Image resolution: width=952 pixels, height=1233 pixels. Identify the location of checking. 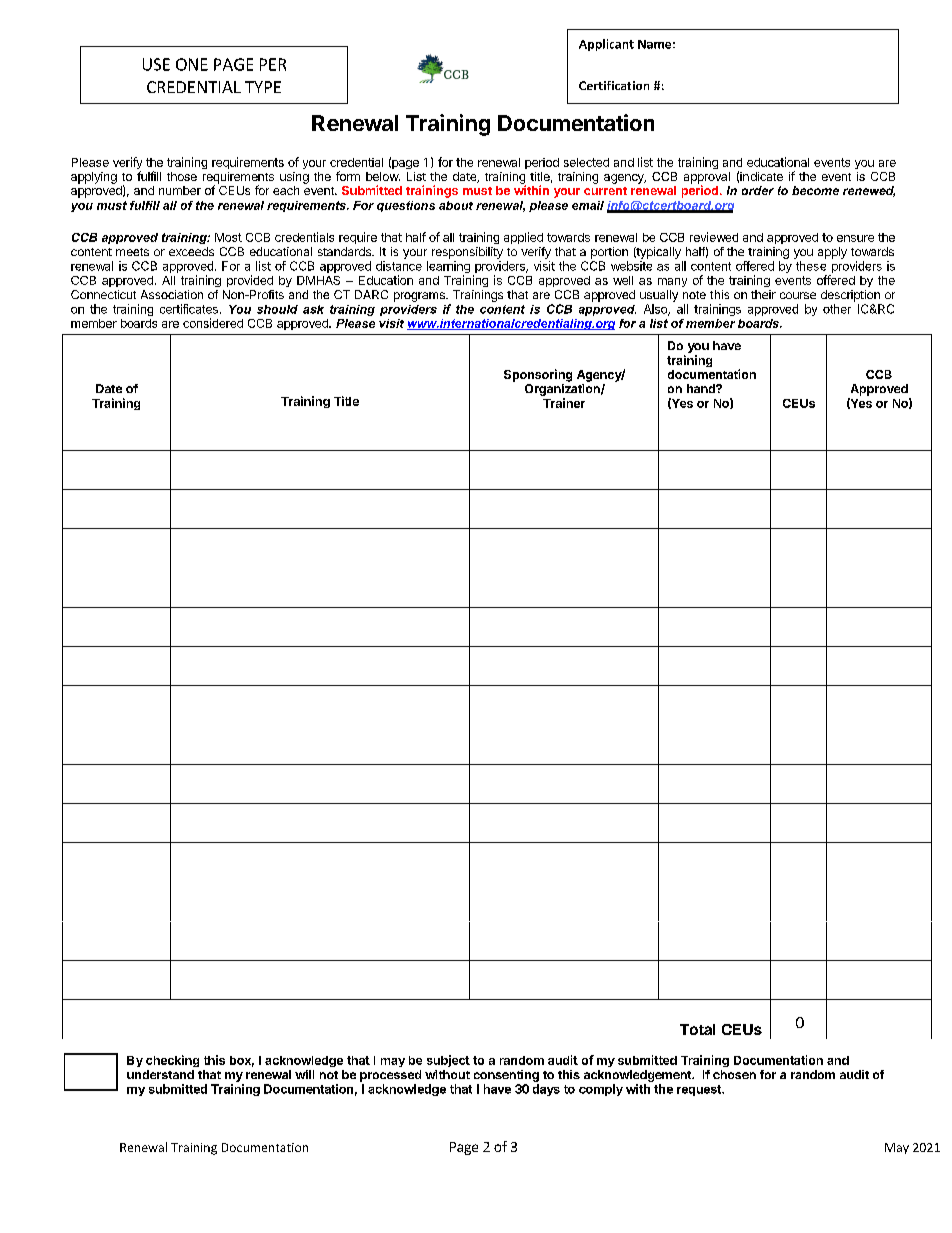
(172, 1061).
